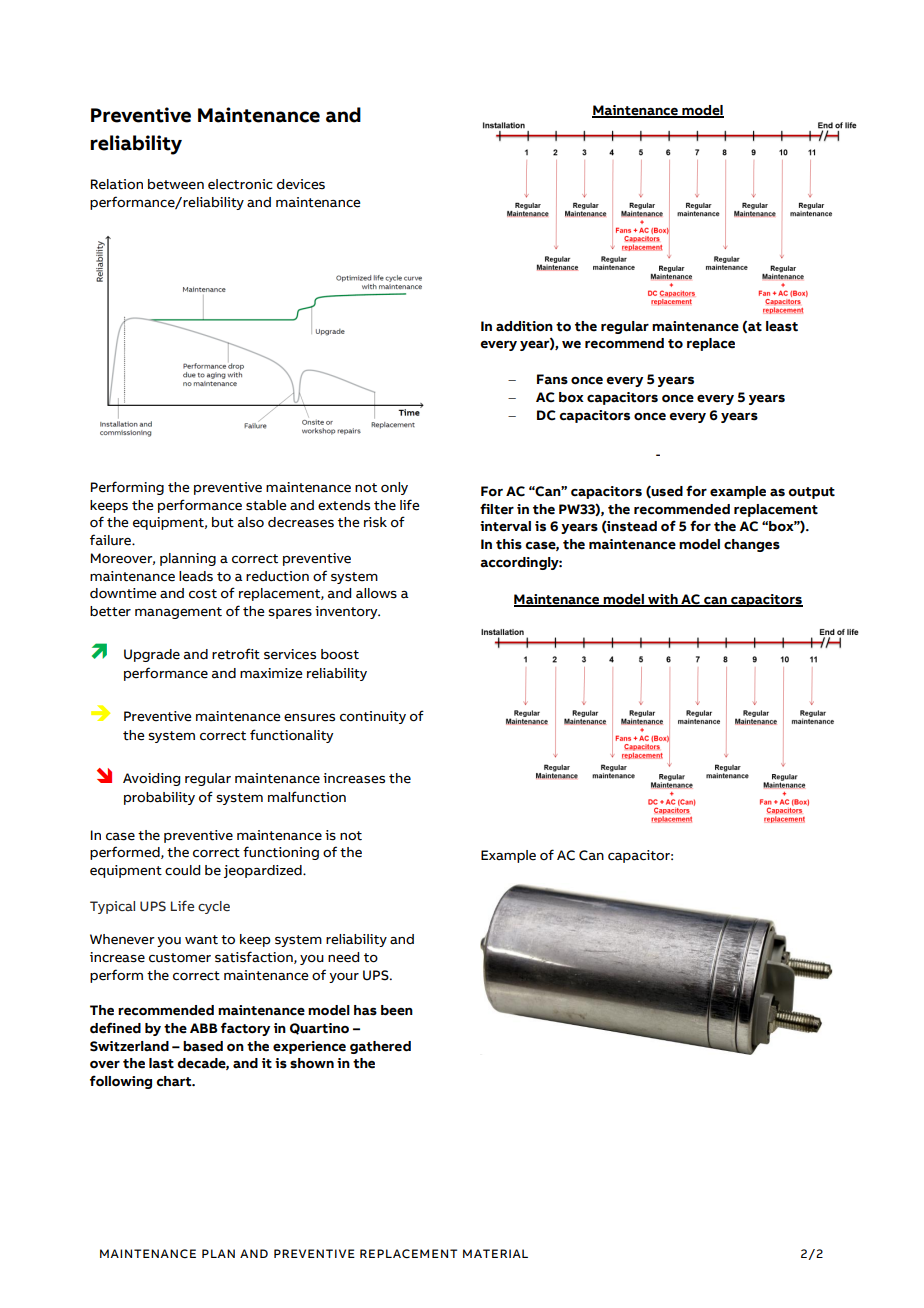 The image size is (924, 1308). What do you see at coordinates (524, 326) in the screenshot?
I see `addition` at bounding box center [524, 326].
